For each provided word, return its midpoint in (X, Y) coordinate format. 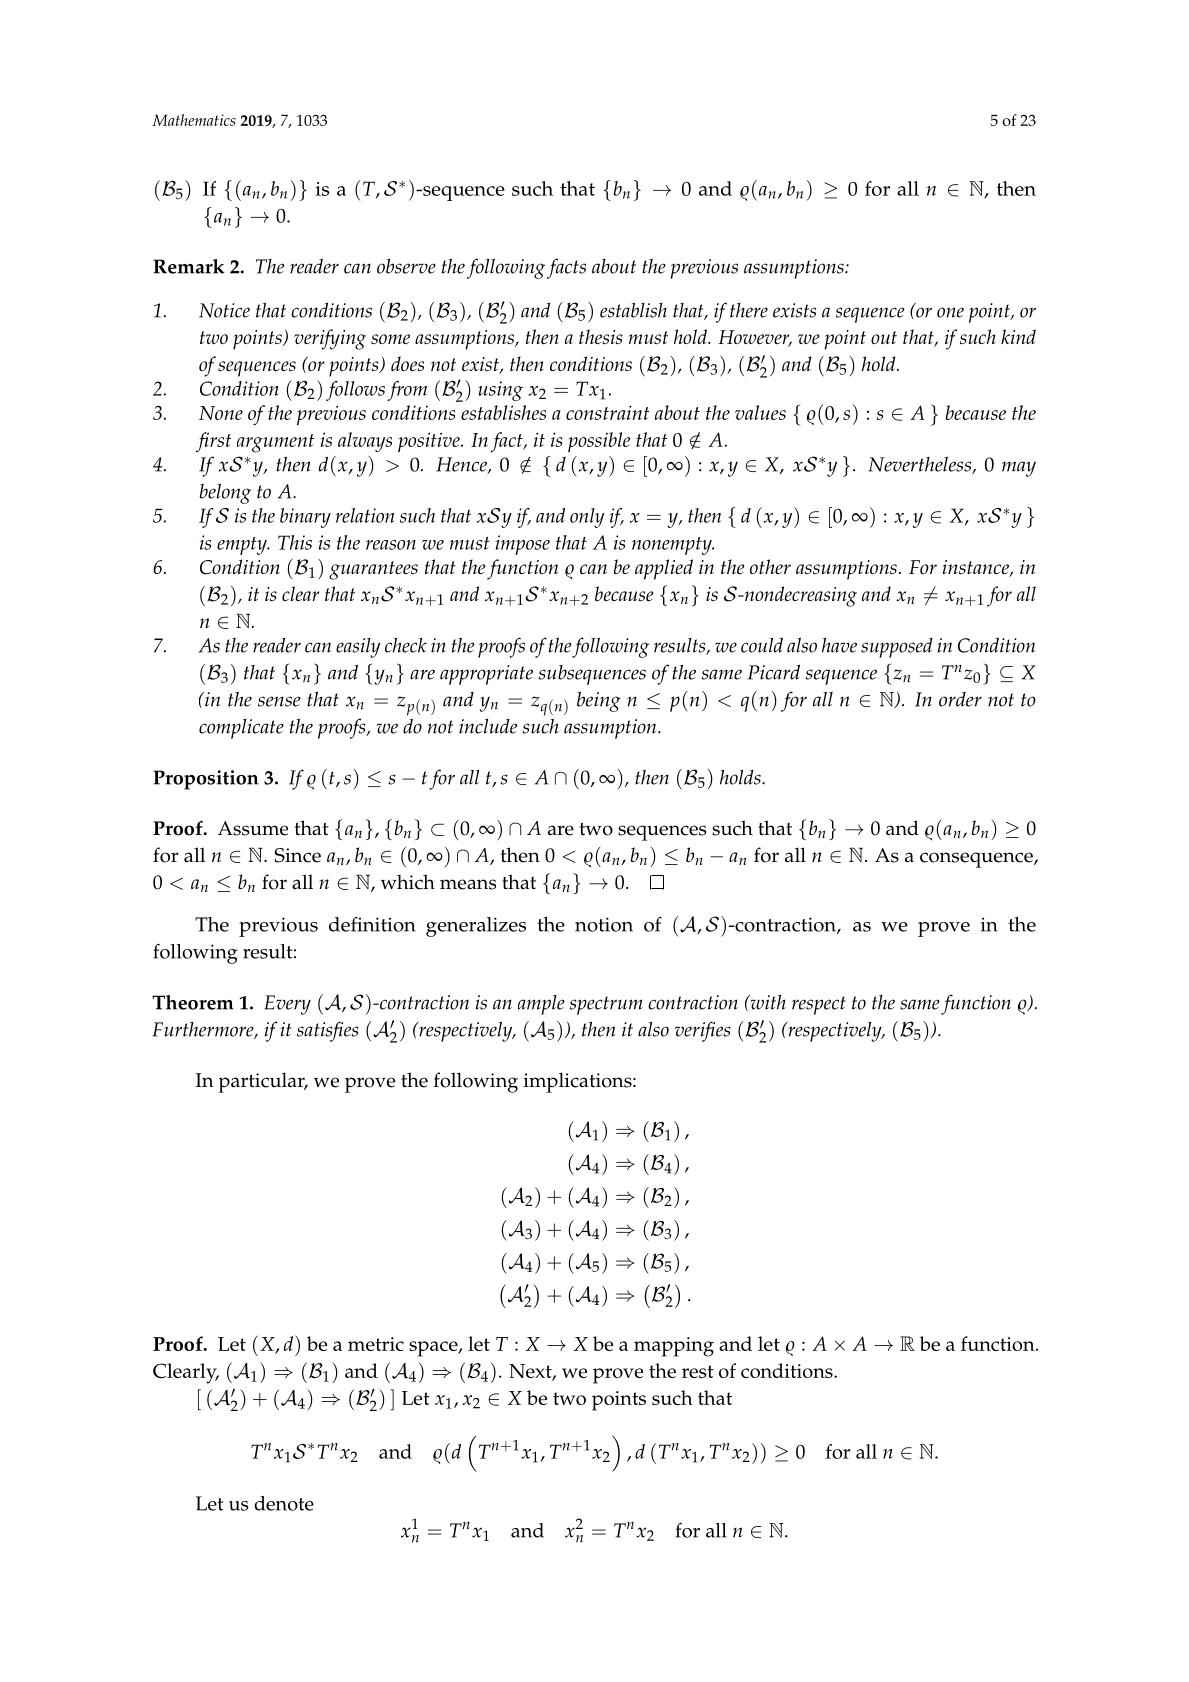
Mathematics (194, 120)
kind (1018, 336)
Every (287, 1005)
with (767, 1002)
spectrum (606, 1005)
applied (664, 569)
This (295, 542)
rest (698, 1371)
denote (284, 1503)
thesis (600, 336)
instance (976, 568)
